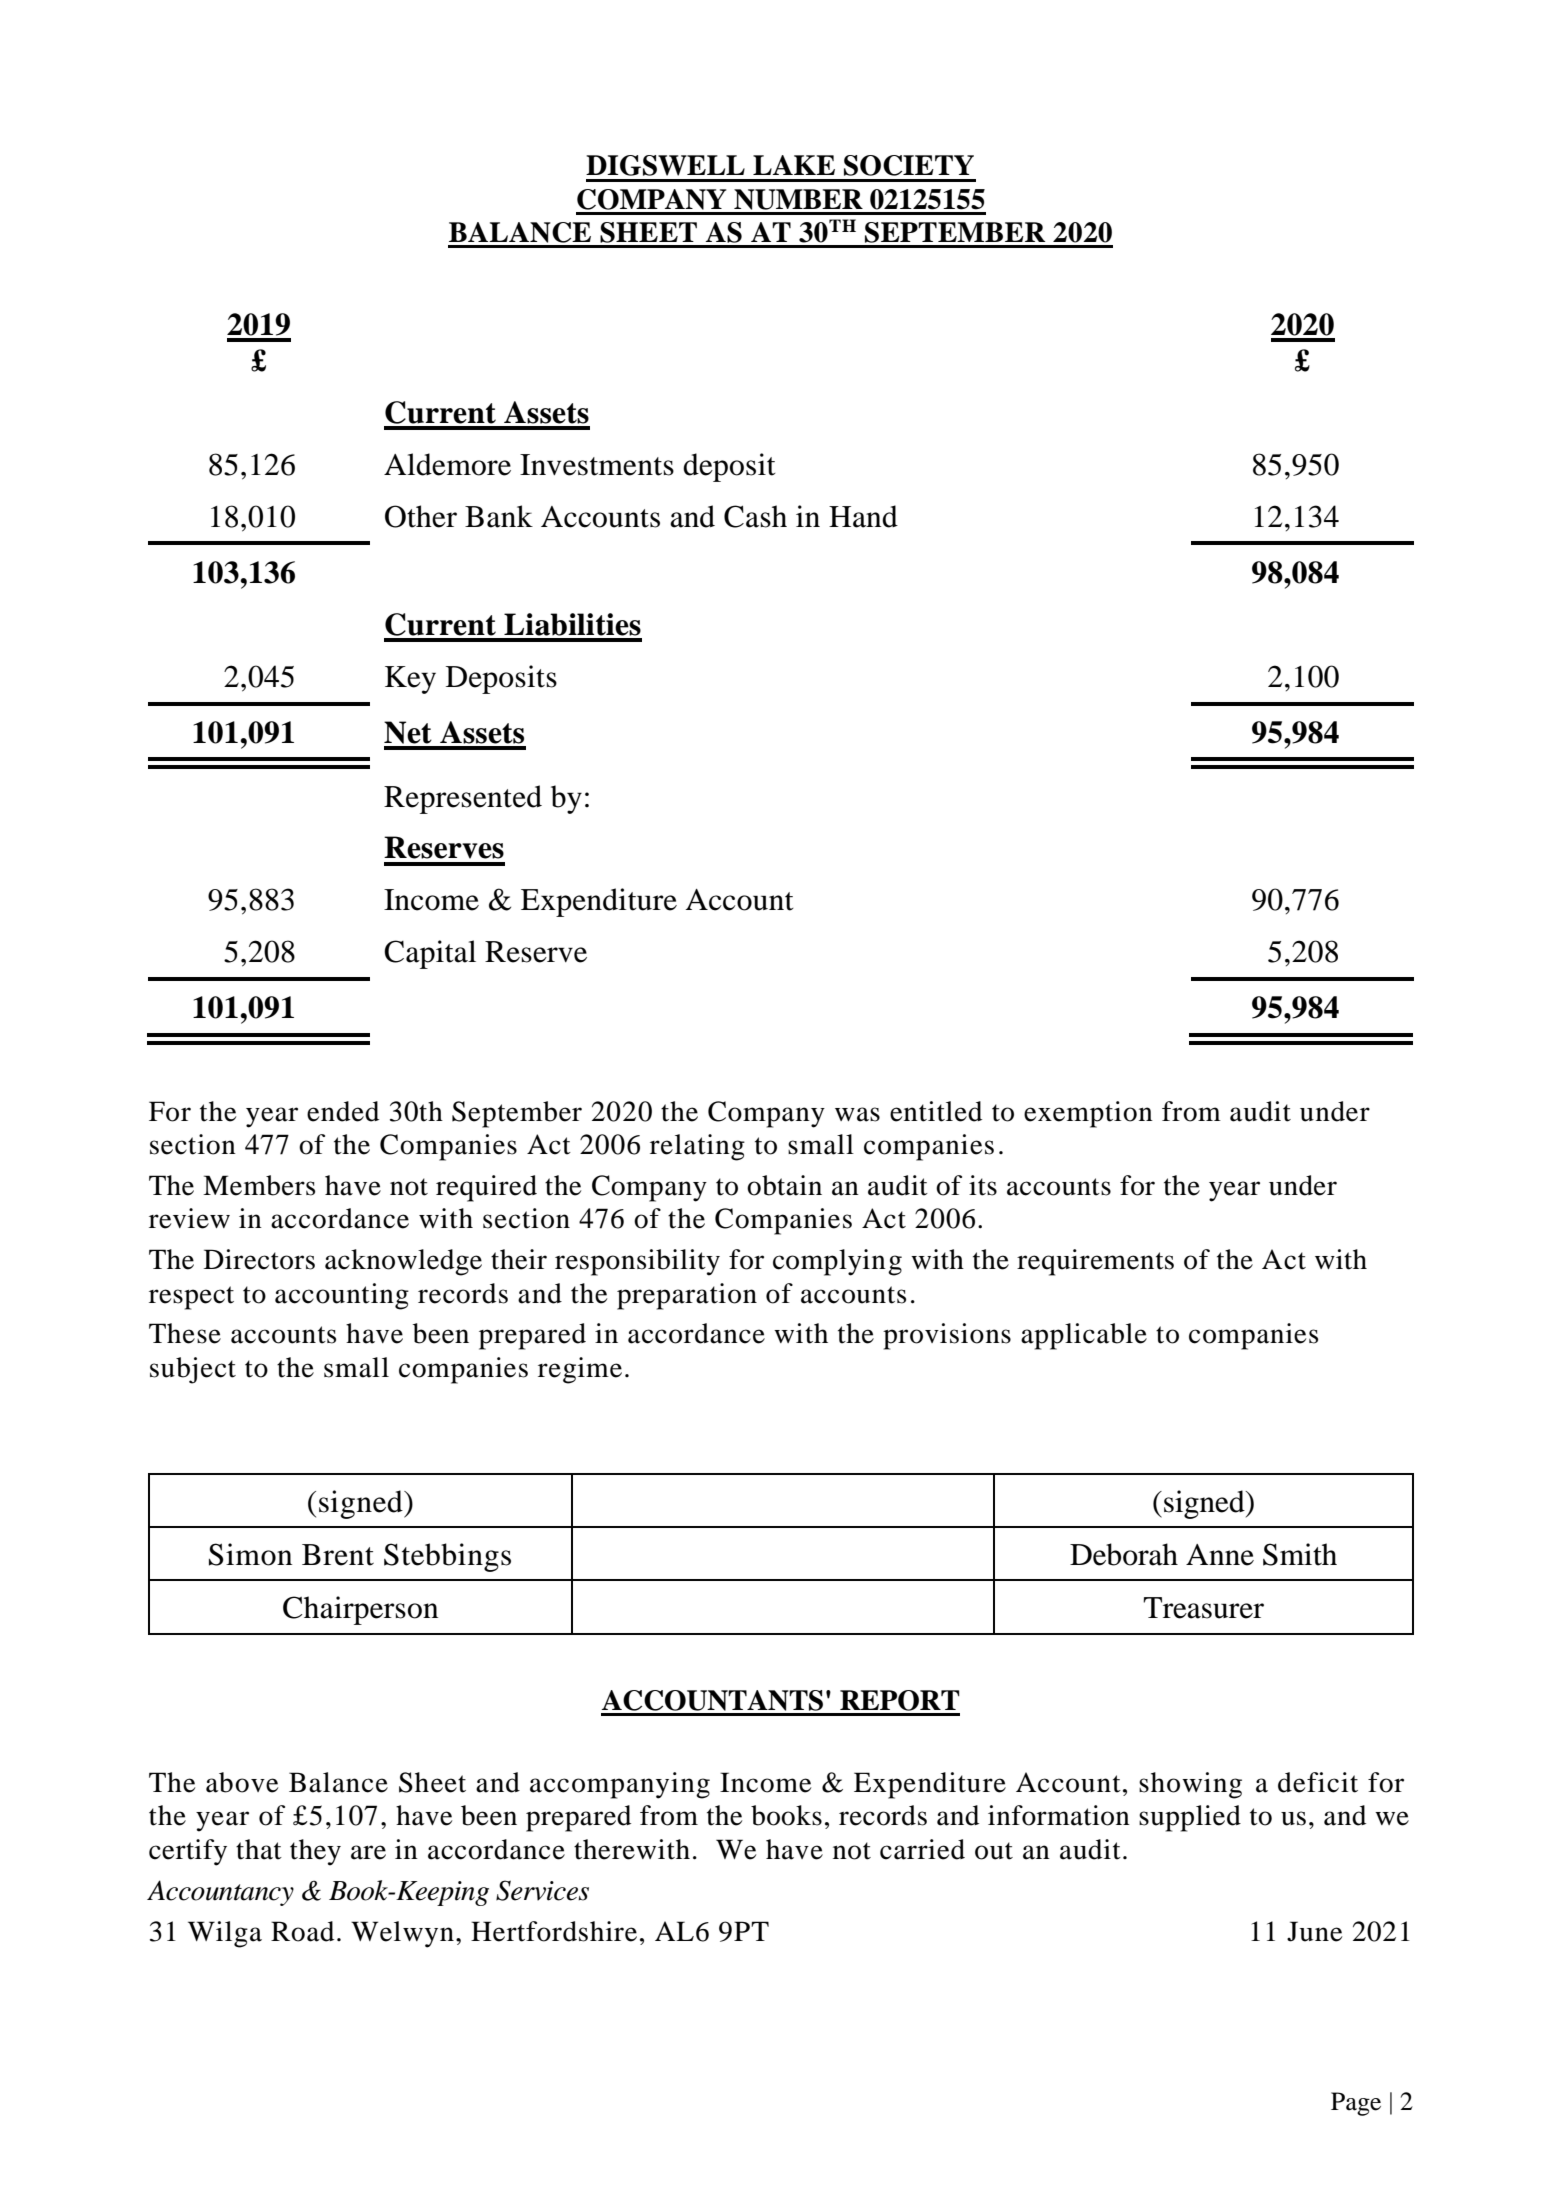 This screenshot has width=1562, height=2210. Describe the element at coordinates (857, 1114) in the screenshot. I see `was` at that location.
